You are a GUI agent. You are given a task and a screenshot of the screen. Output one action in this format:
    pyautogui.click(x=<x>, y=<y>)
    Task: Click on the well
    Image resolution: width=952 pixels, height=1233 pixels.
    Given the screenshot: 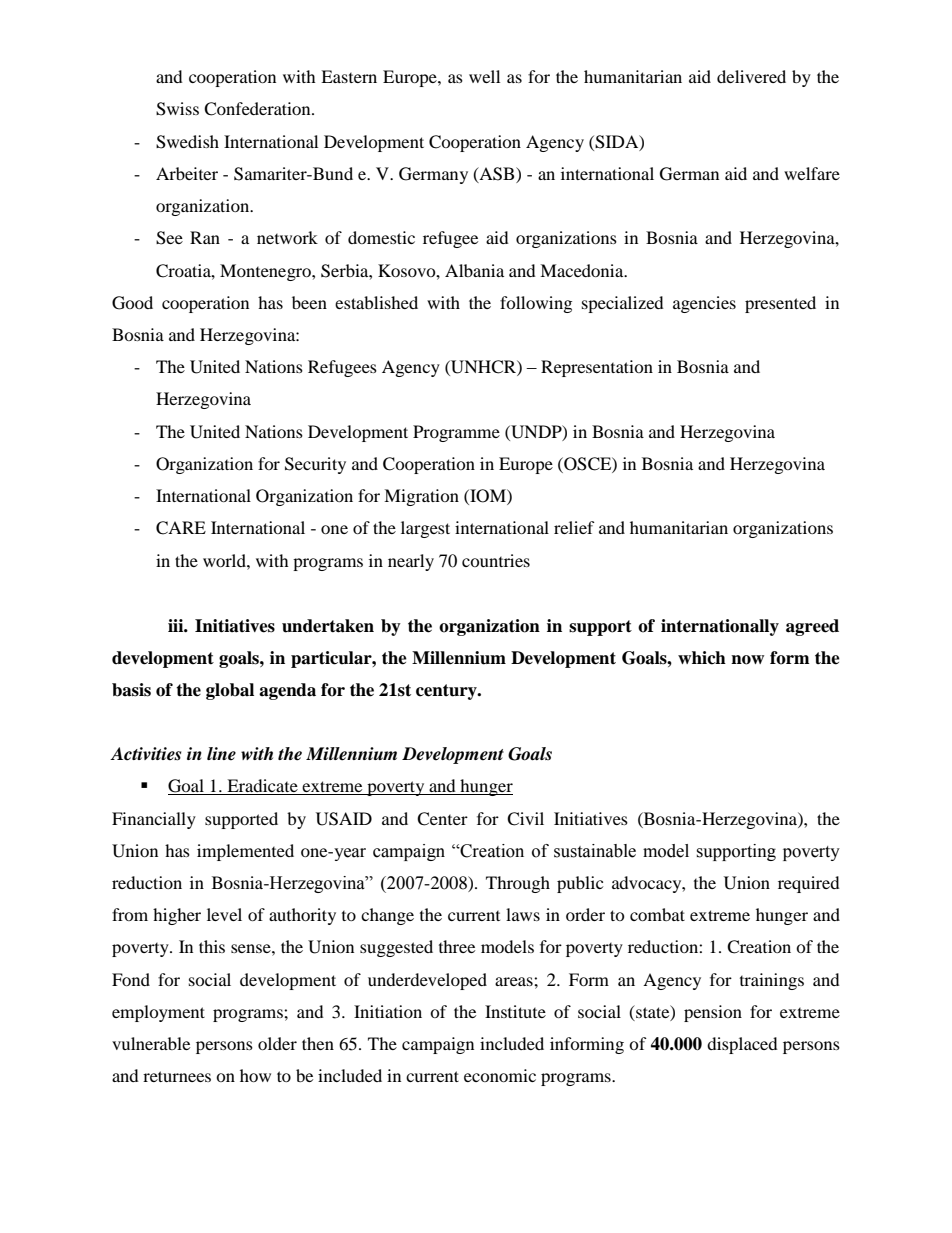 What is the action you would take?
    pyautogui.click(x=484, y=76)
